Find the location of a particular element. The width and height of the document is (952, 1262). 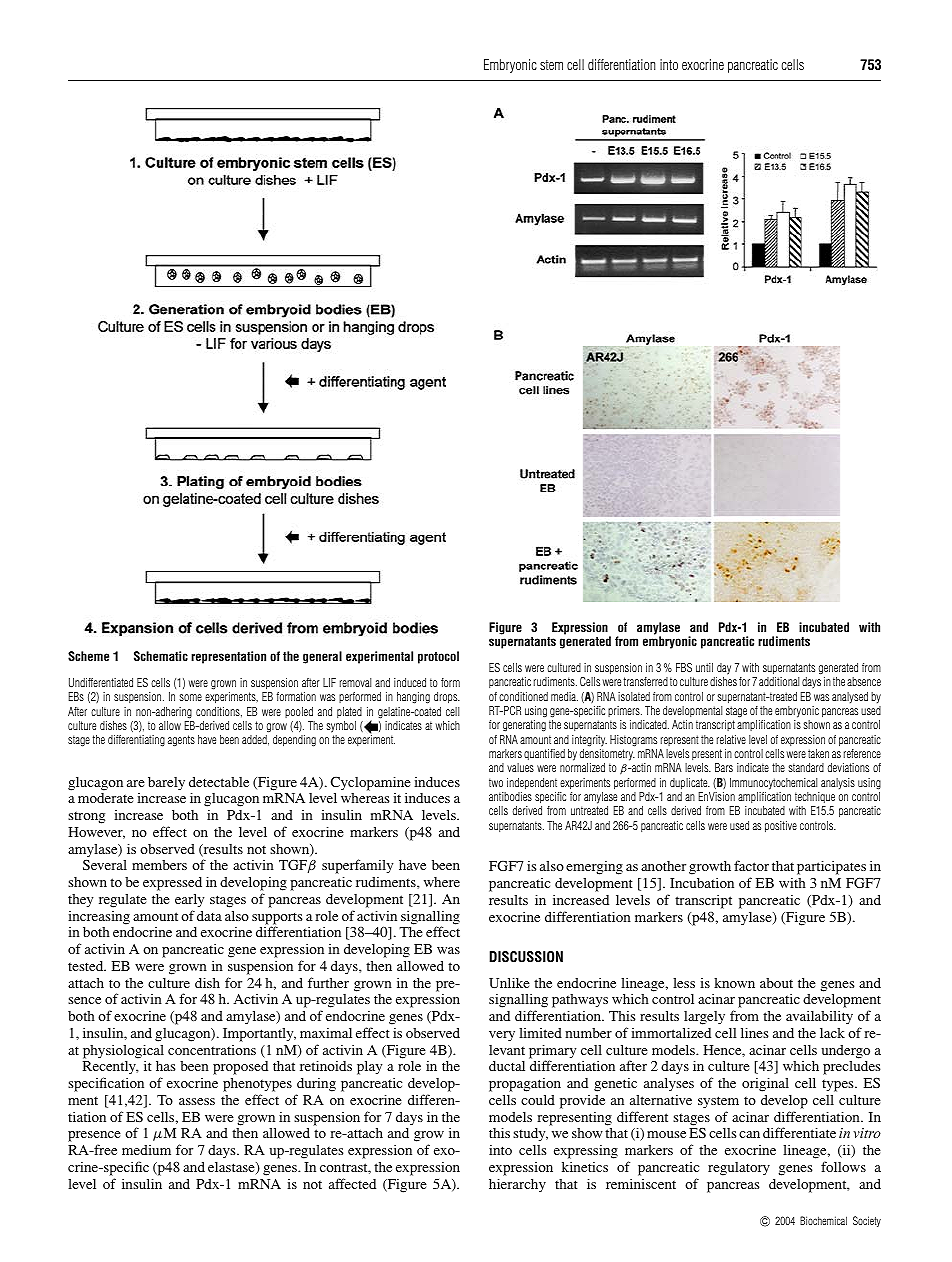

about is located at coordinates (776, 983).
